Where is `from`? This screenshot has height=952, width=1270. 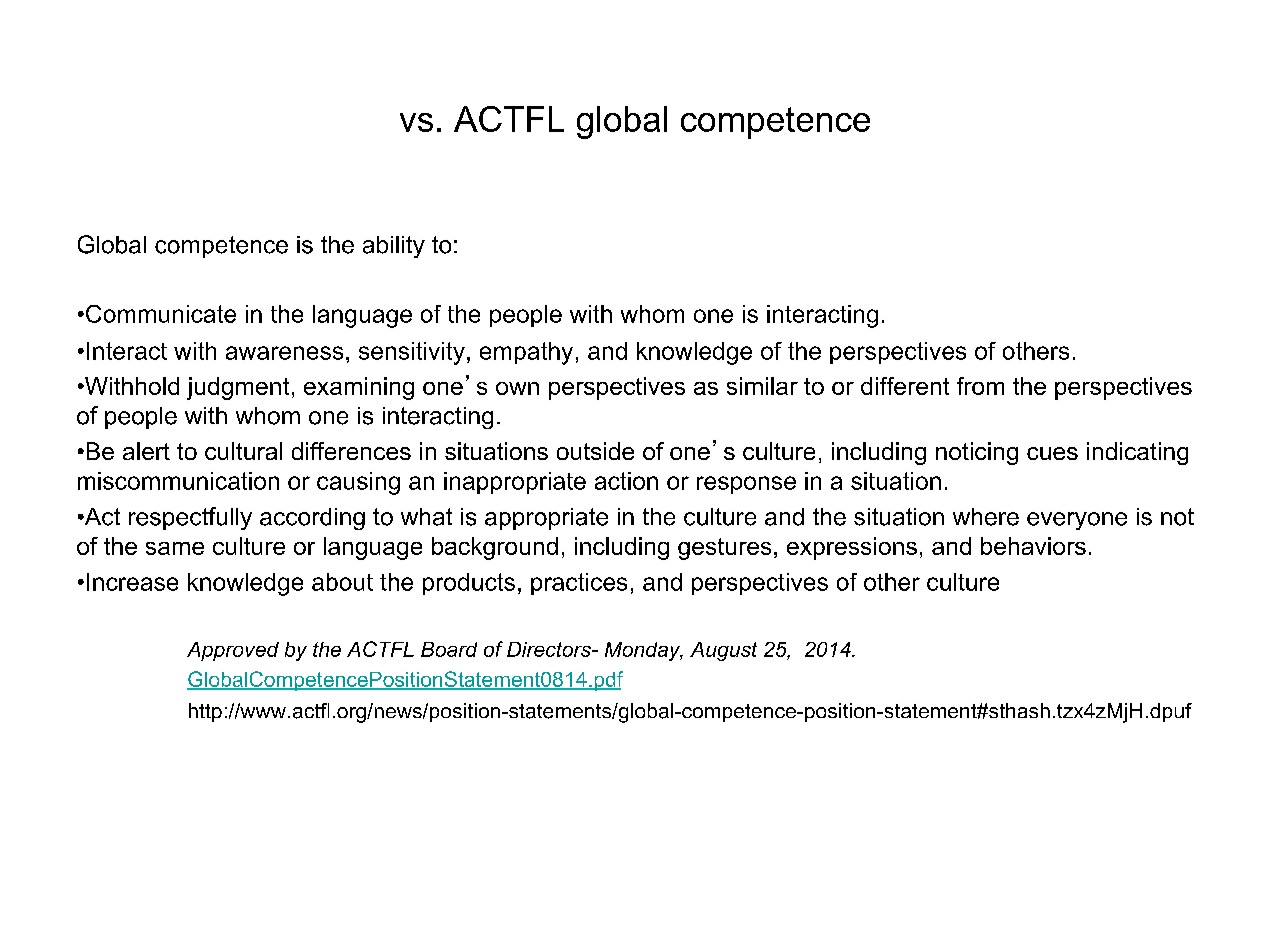 from is located at coordinates (980, 386).
